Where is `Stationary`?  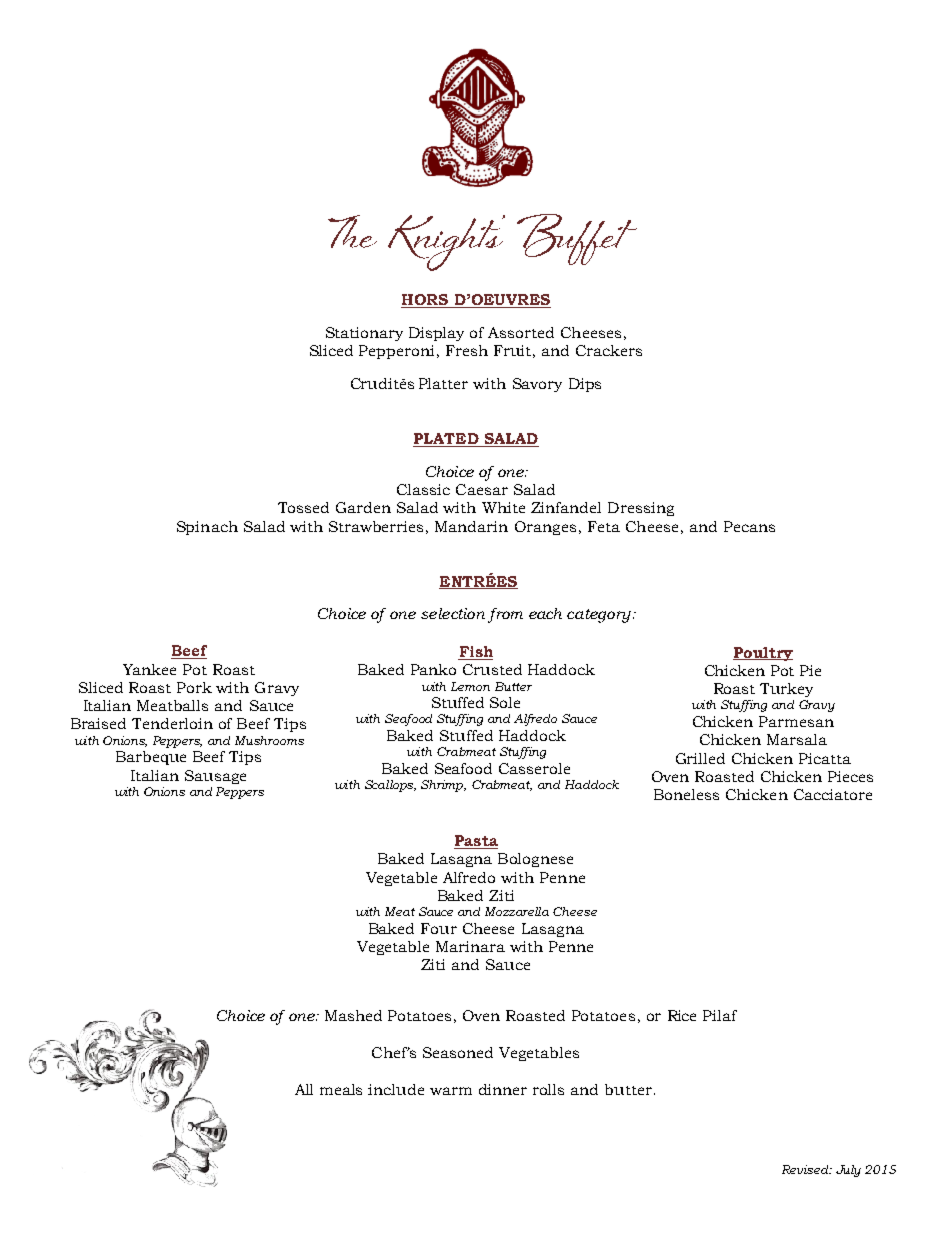
Stationary is located at coordinates (364, 334).
